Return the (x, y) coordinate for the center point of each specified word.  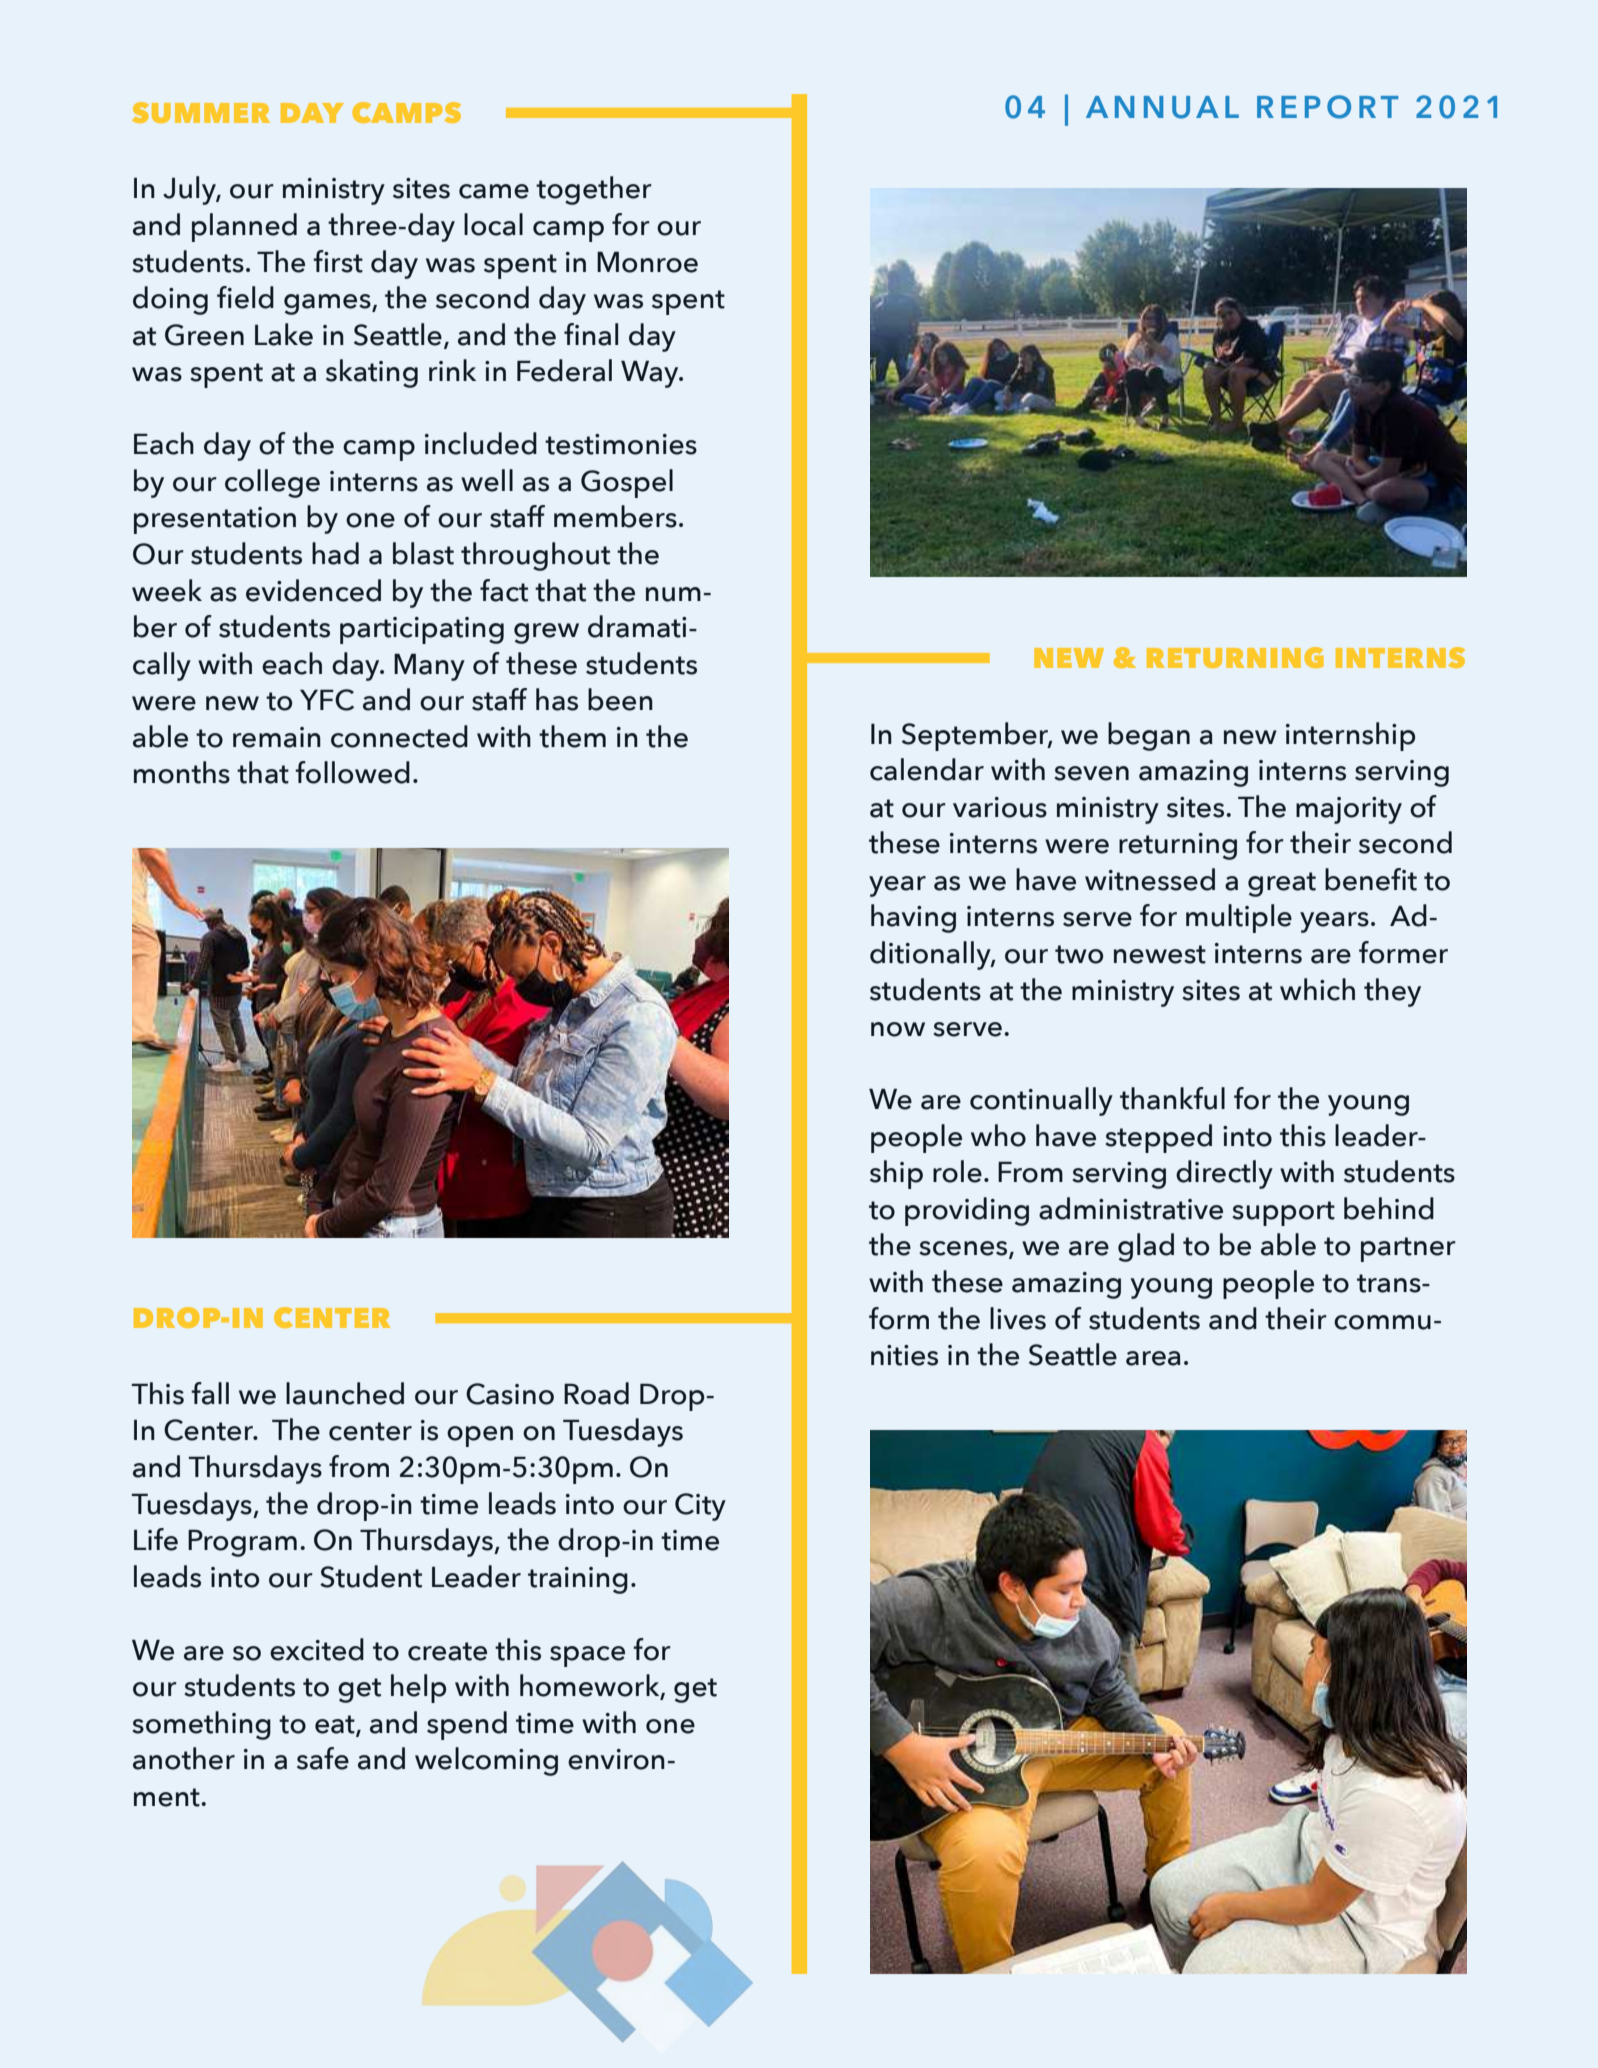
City (700, 1507)
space (587, 1656)
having (913, 918)
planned (244, 227)
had (335, 553)
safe (323, 1758)
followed (352, 772)
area (1153, 1358)
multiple (1239, 918)
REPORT (1327, 107)
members (615, 516)
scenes (964, 1249)
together (594, 190)
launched (345, 1393)
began (1149, 736)
